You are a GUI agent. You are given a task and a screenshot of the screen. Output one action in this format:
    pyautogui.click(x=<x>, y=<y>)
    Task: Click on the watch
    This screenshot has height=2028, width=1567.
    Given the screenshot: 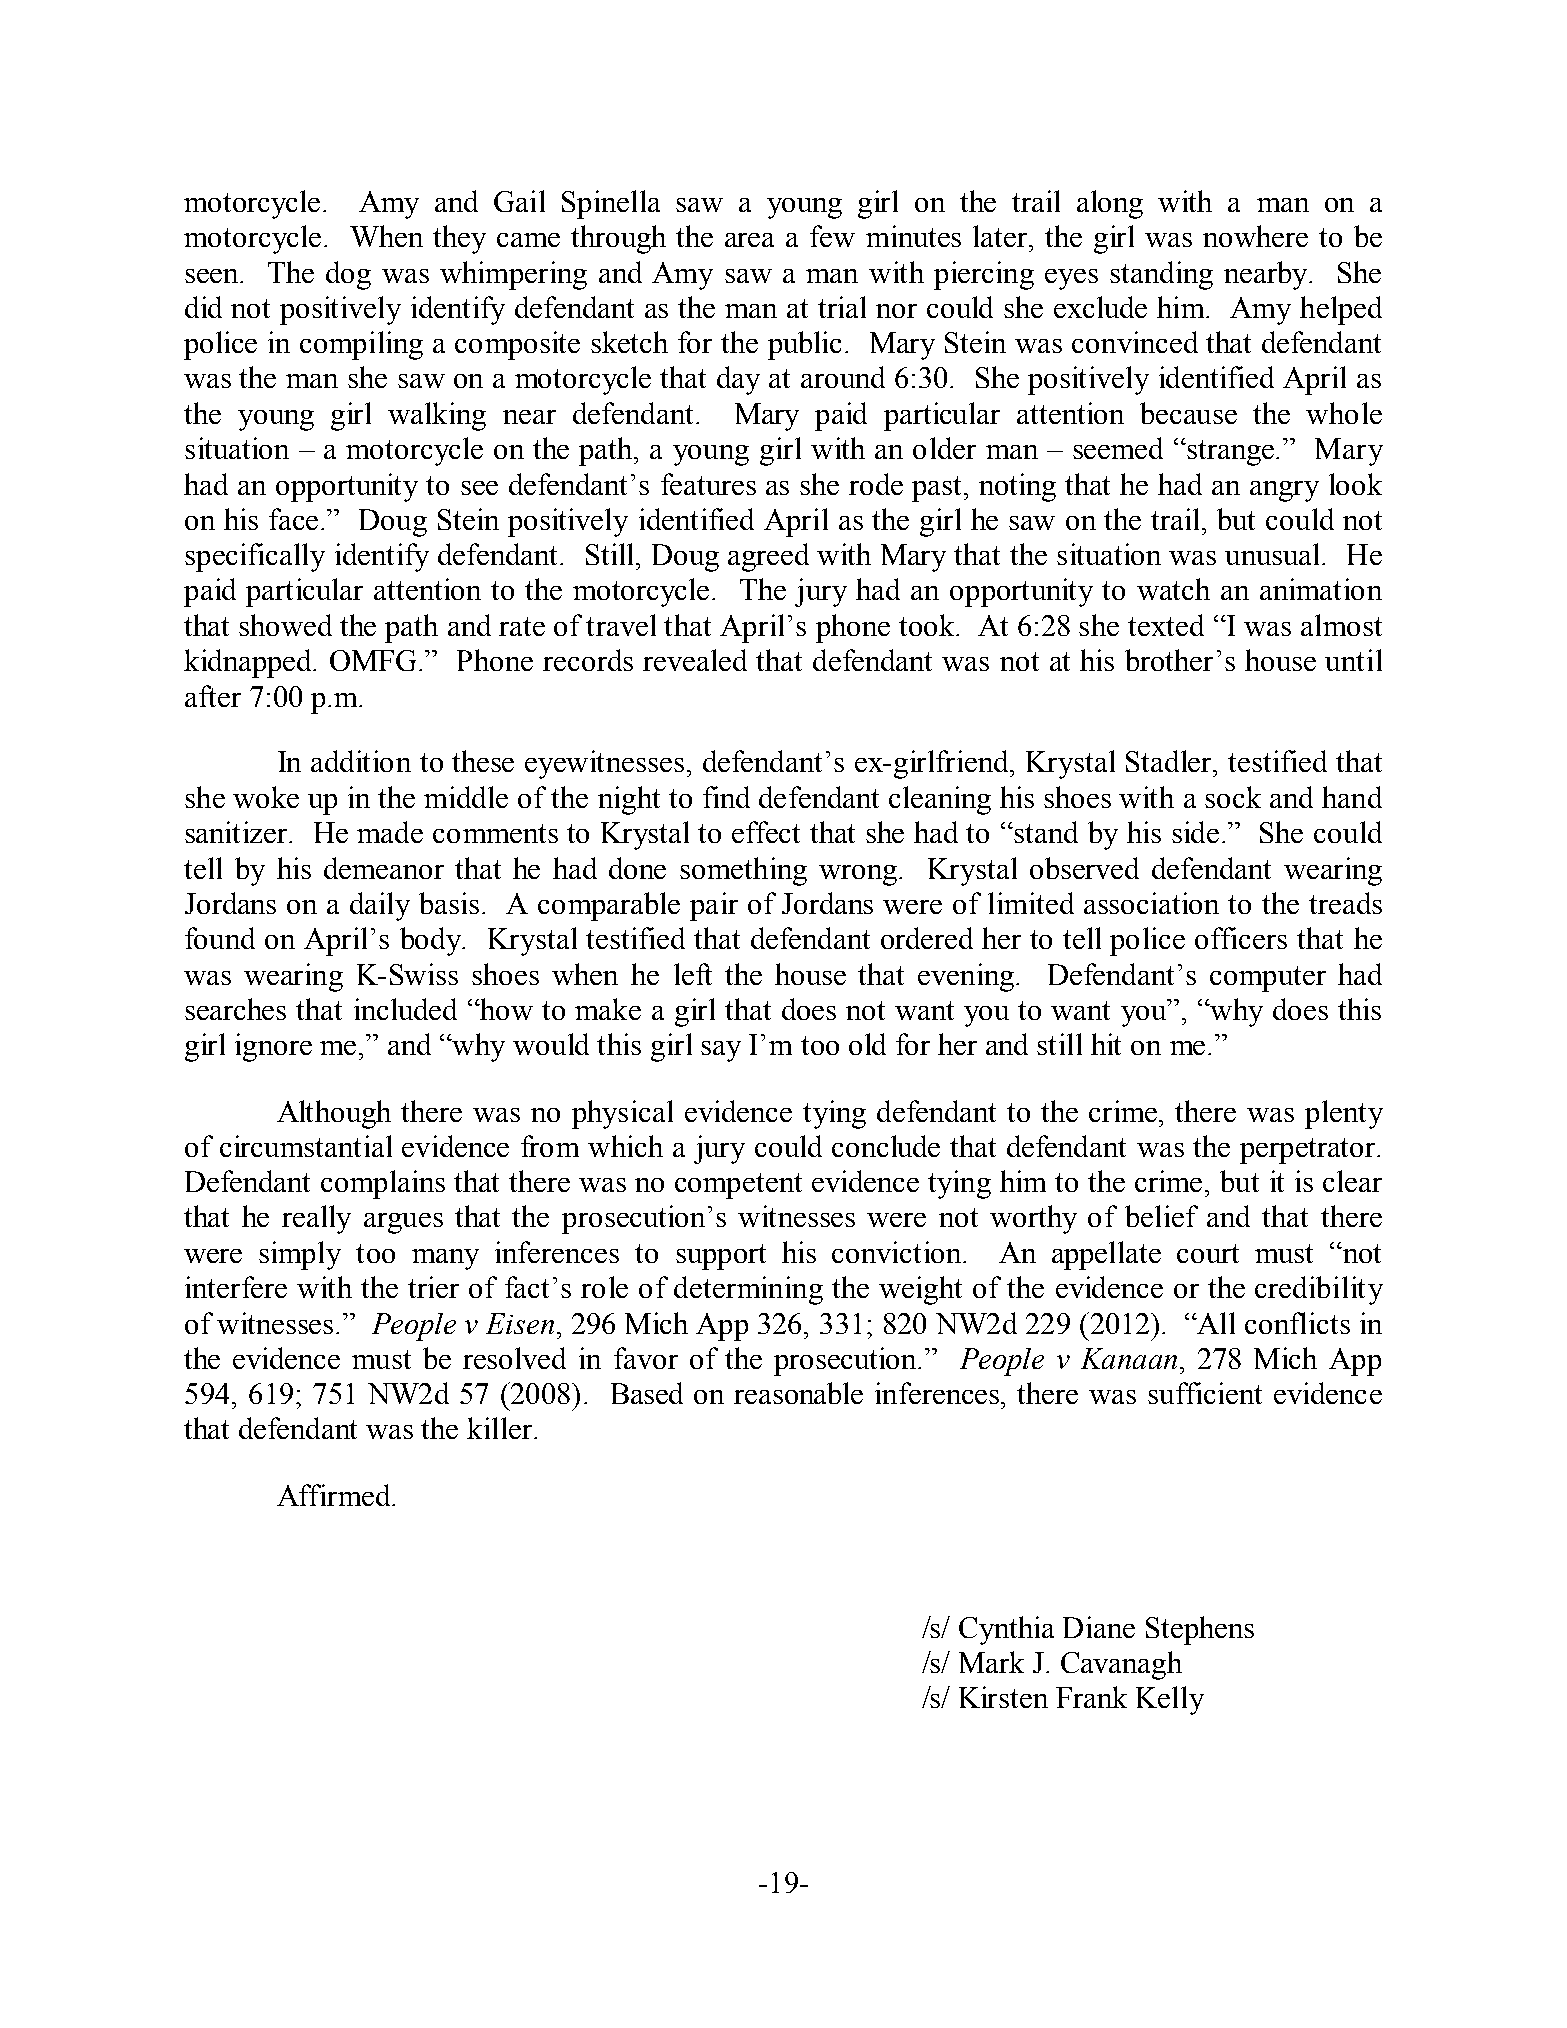 What is the action you would take?
    pyautogui.click(x=1173, y=589)
